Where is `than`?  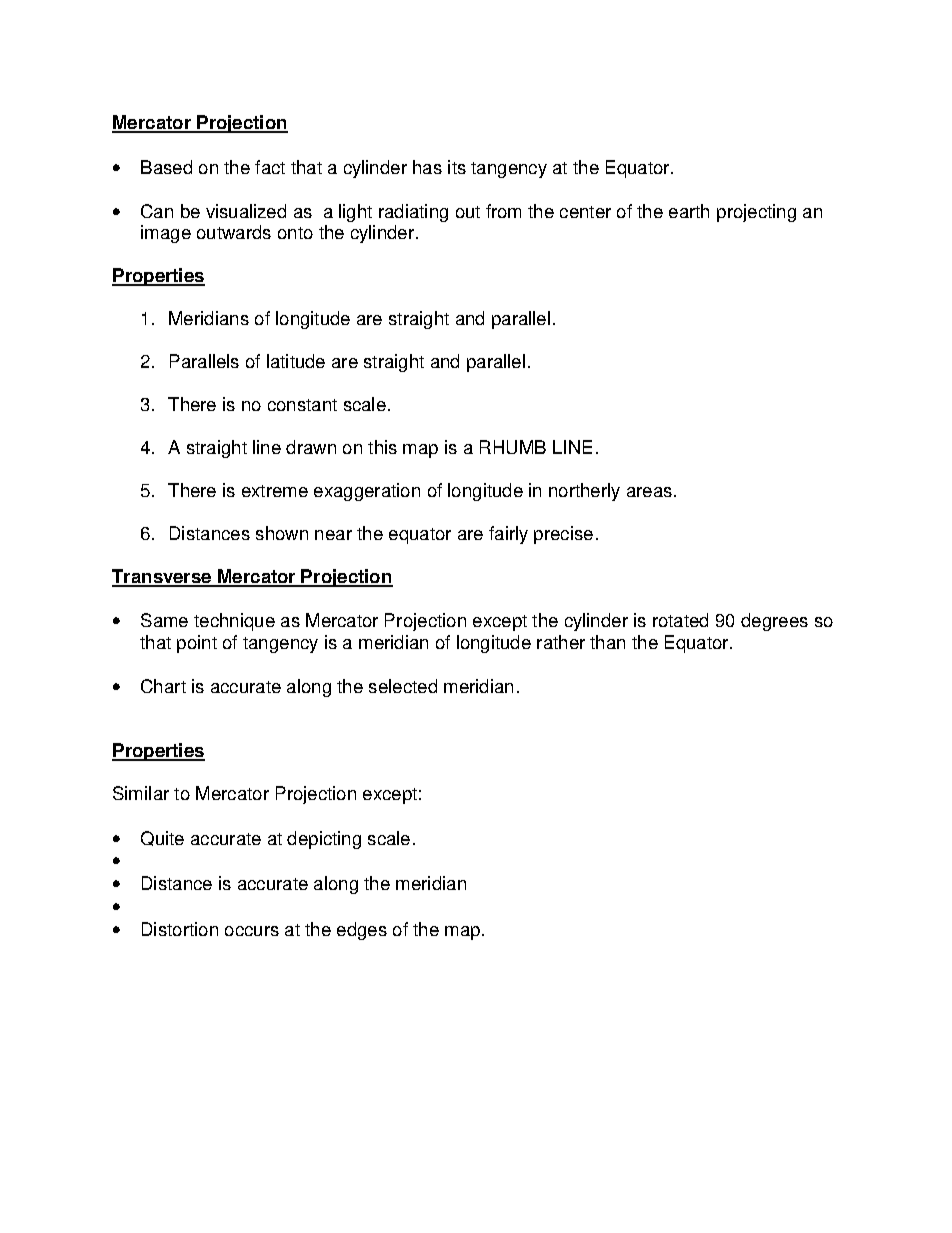 than is located at coordinates (607, 642).
